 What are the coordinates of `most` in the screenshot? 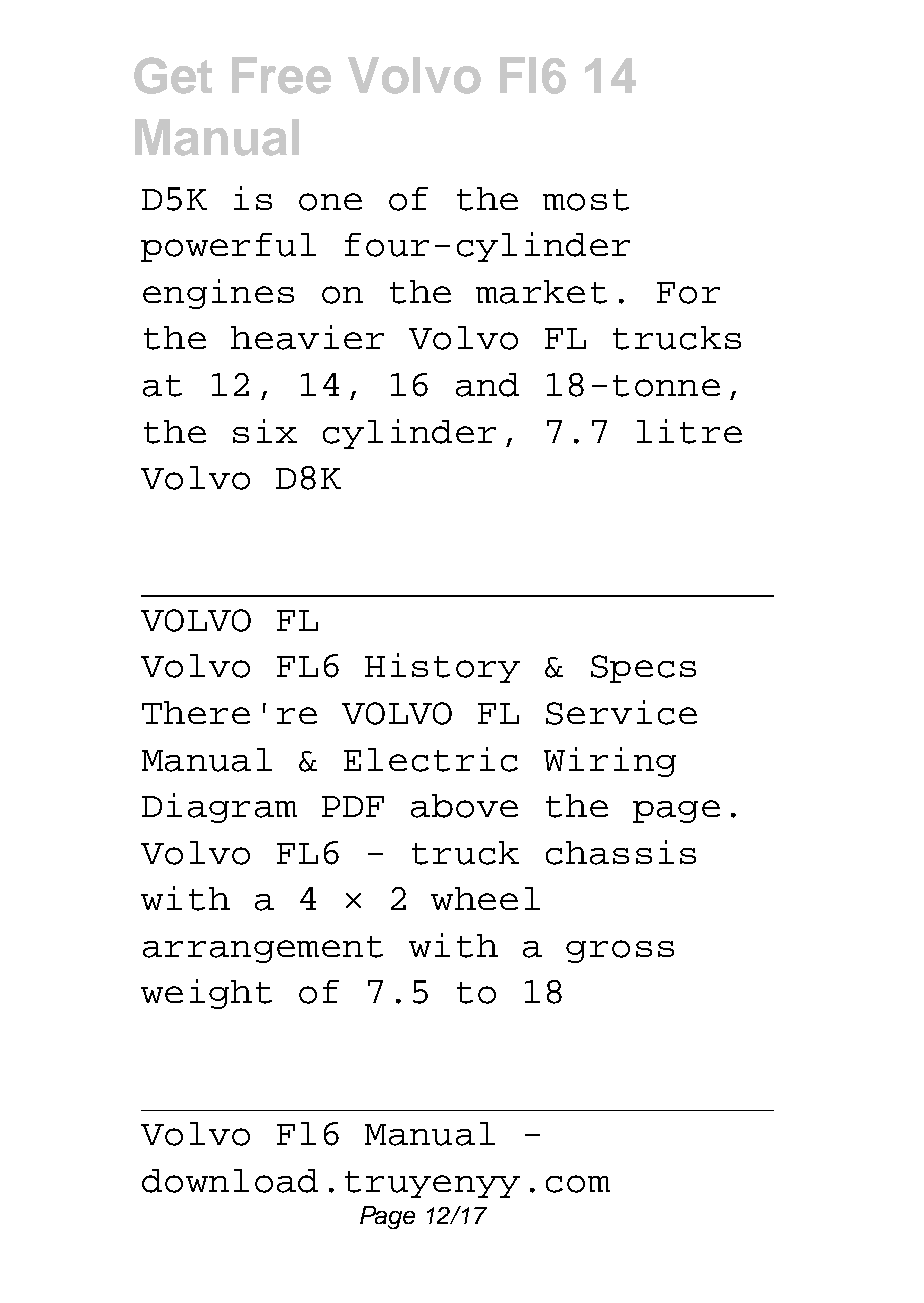 It's located at (586, 200).
